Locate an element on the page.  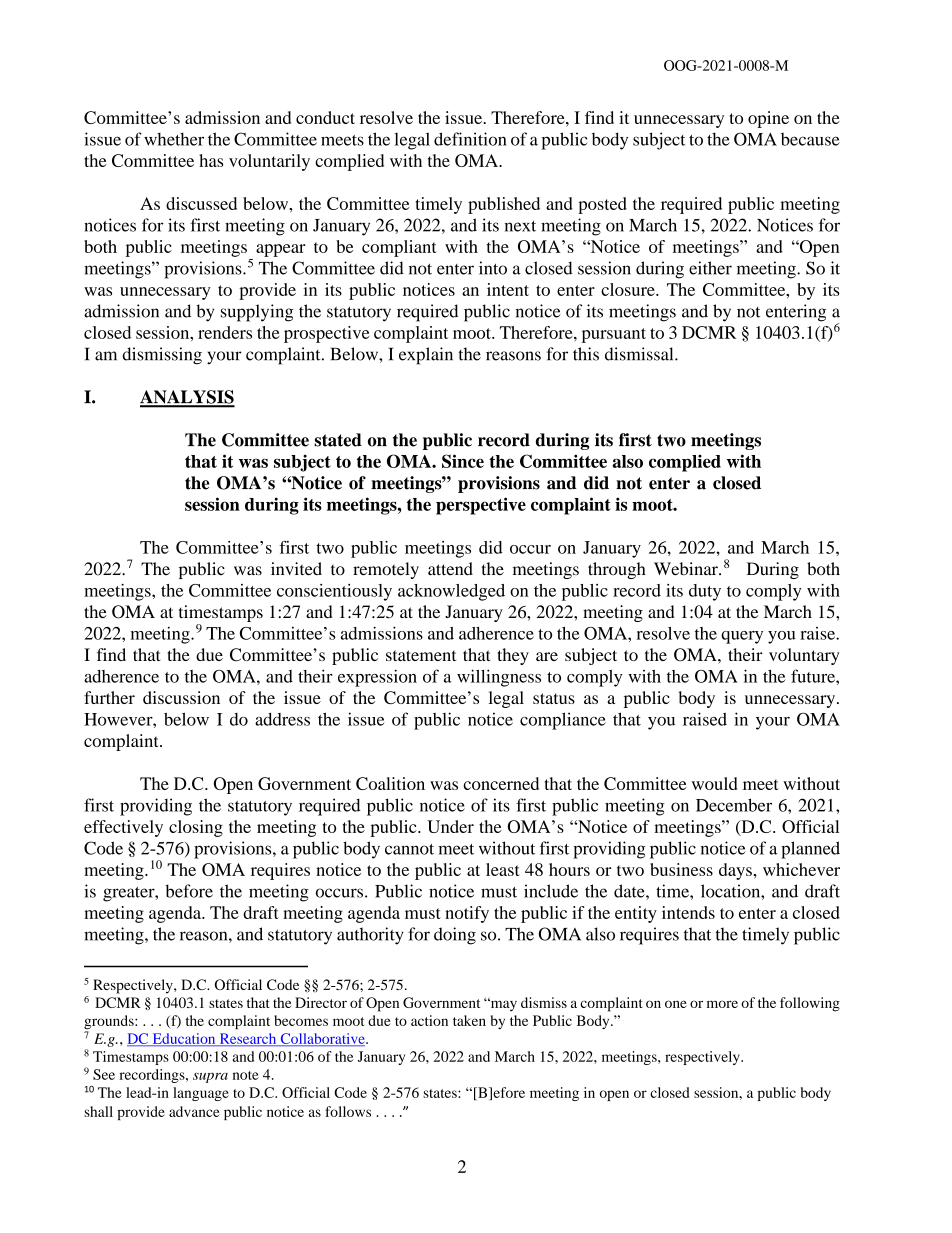
Under is located at coordinates (450, 826).
